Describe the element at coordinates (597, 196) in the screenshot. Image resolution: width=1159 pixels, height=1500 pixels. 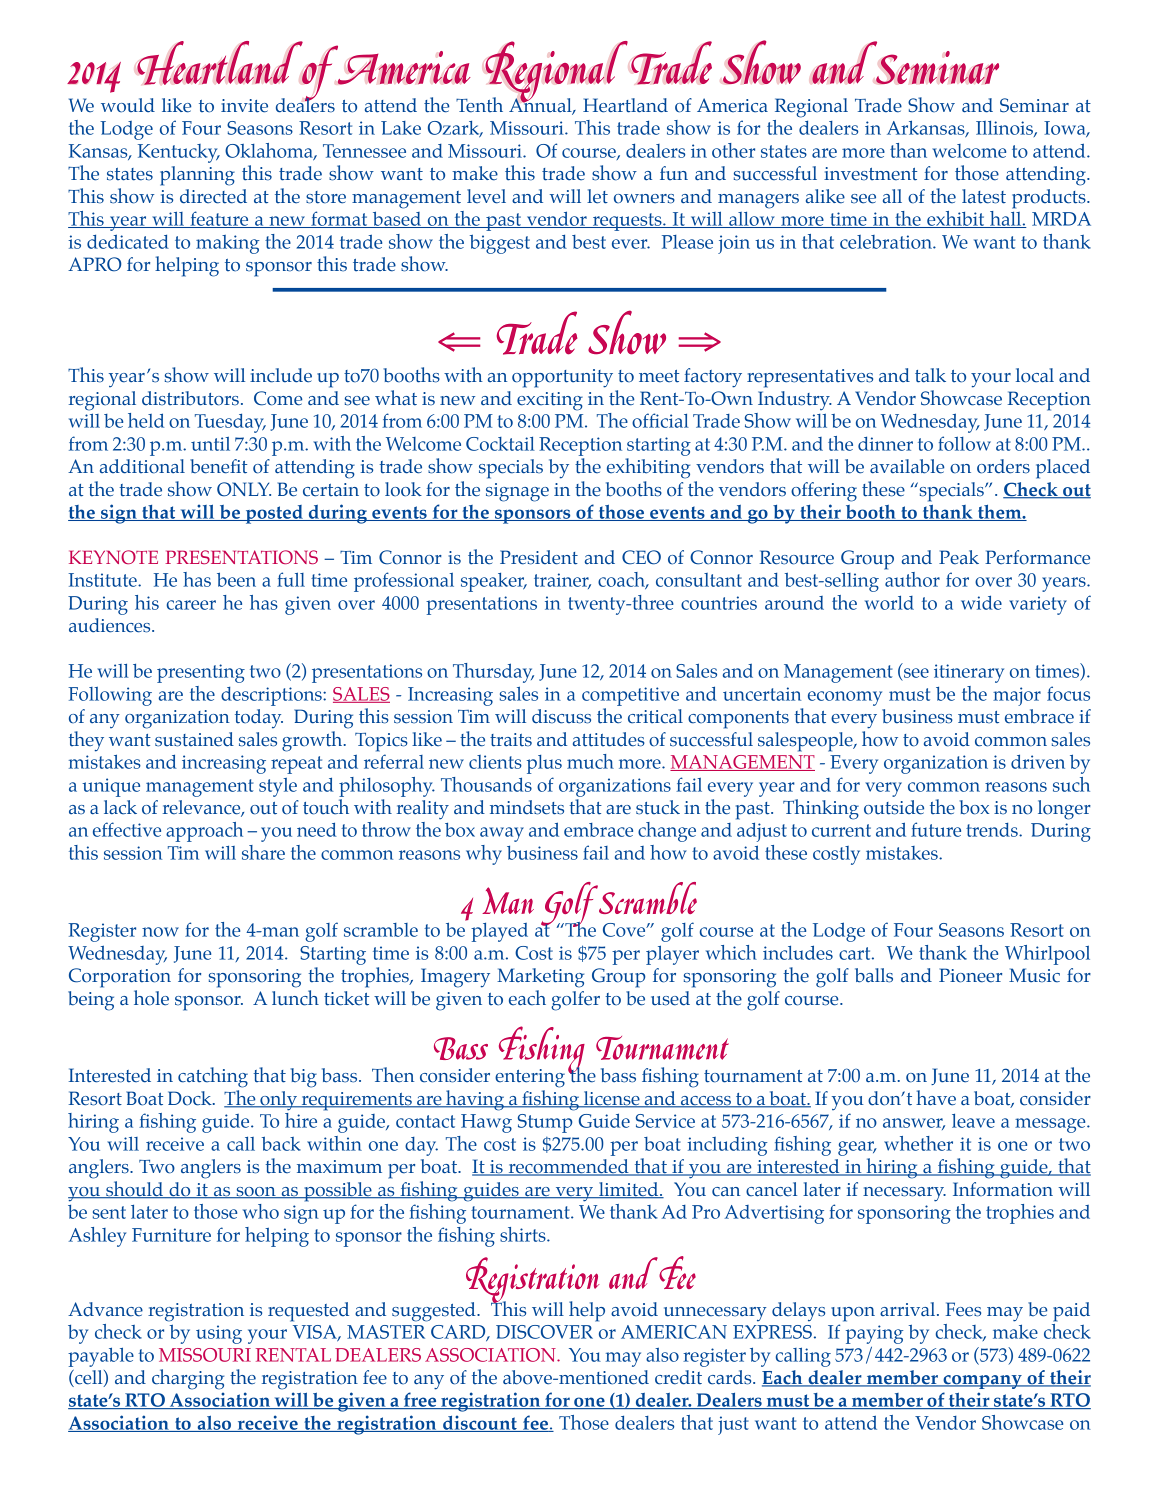
I see `let` at that location.
